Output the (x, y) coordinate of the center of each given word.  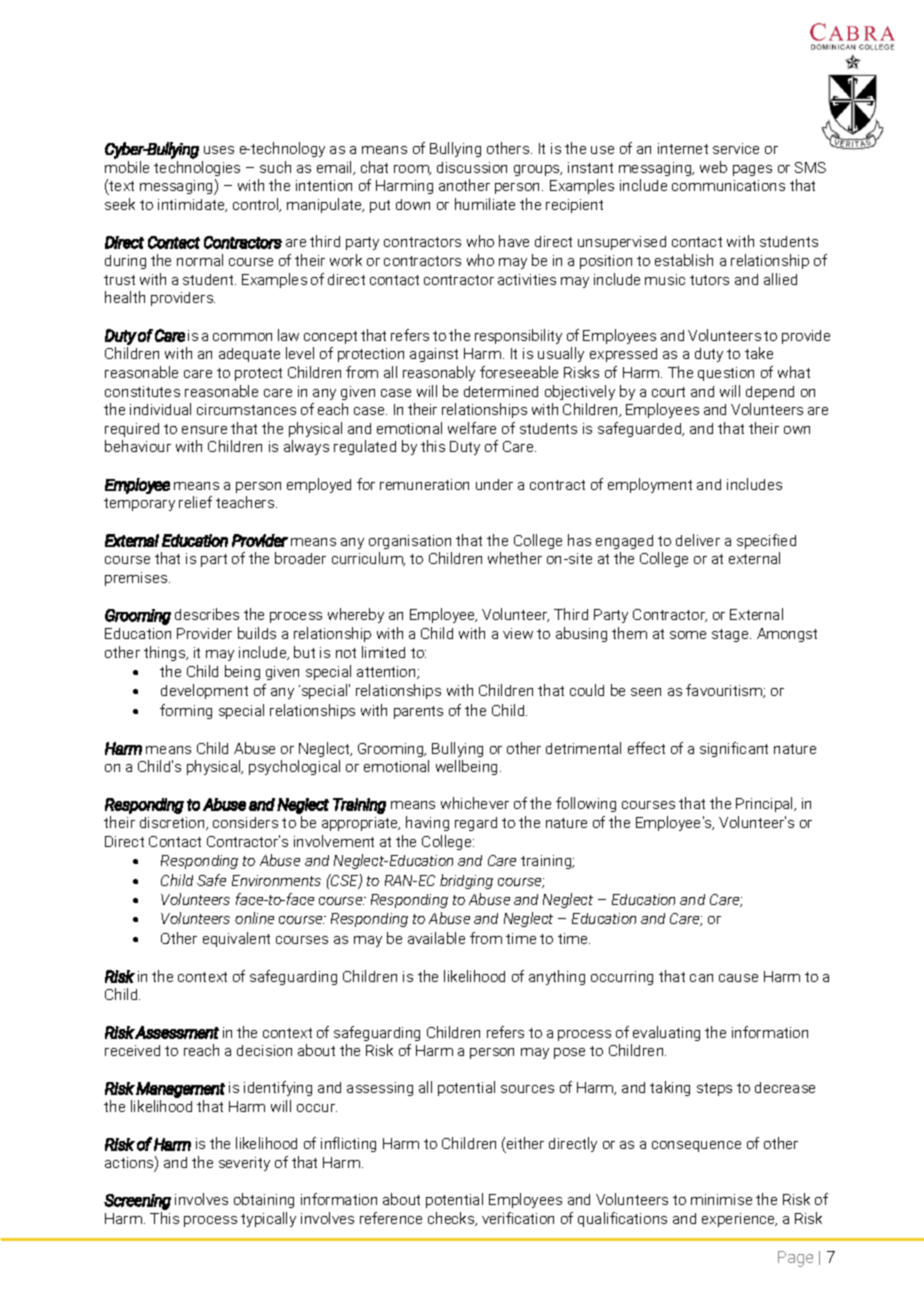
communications (728, 185)
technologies (197, 168)
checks (452, 1219)
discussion (472, 167)
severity (244, 1164)
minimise (721, 1199)
